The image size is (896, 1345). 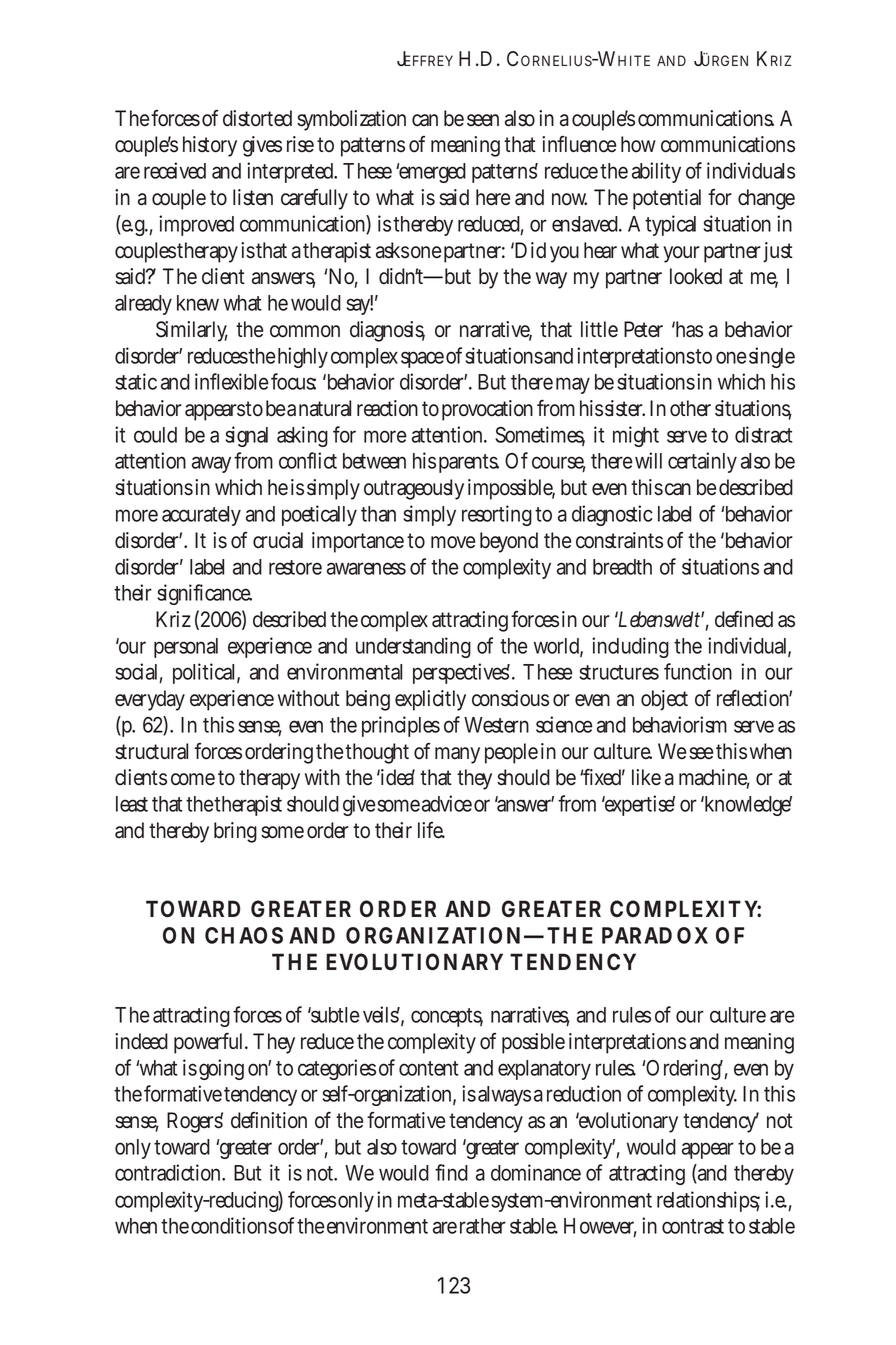 What do you see at coordinates (429, 1068) in the page?
I see `content` at bounding box center [429, 1068].
